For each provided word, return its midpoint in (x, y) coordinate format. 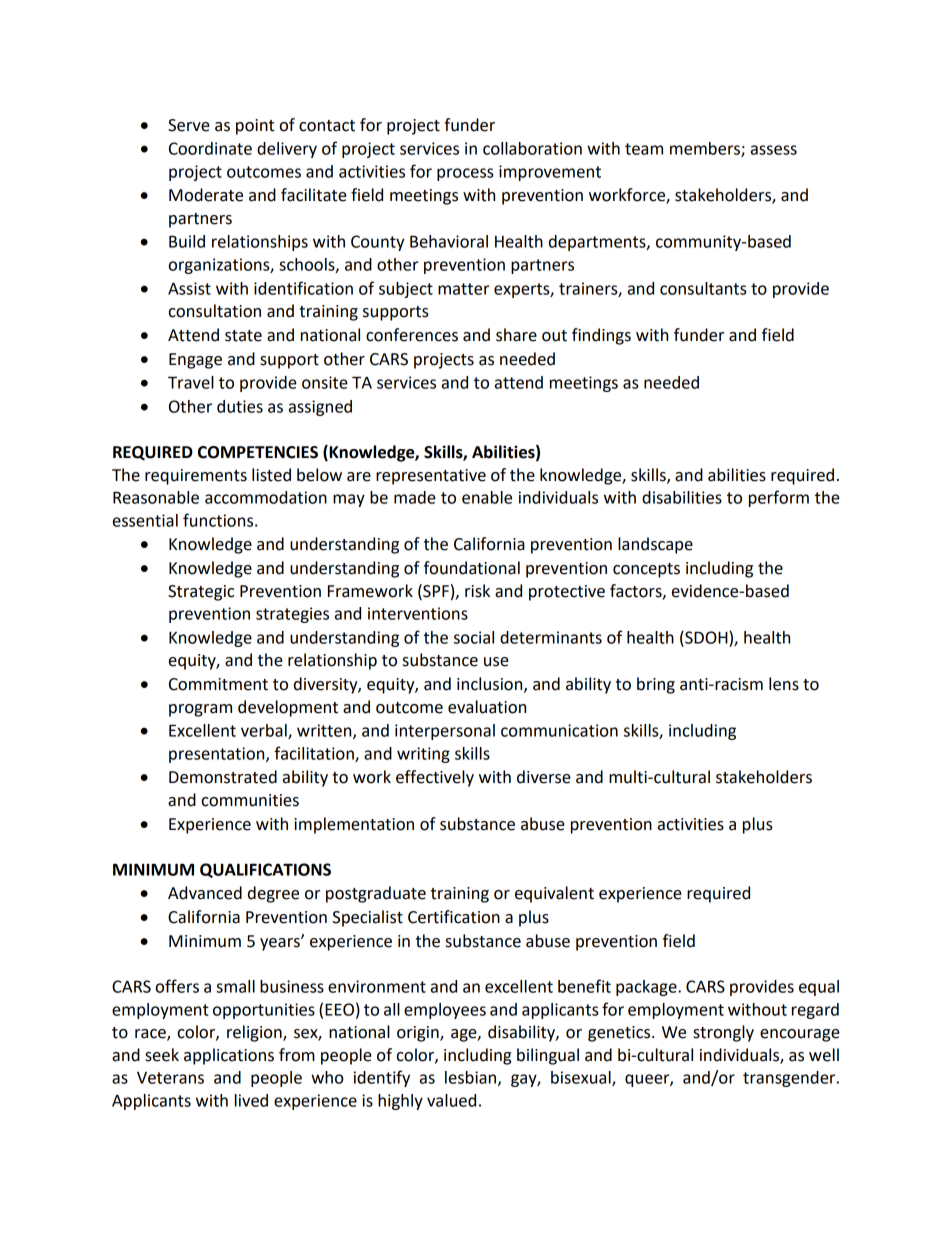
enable (487, 497)
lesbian (470, 1077)
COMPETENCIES (258, 452)
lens (784, 684)
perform (779, 498)
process (465, 174)
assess (774, 150)
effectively (435, 778)
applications (229, 1056)
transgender (790, 1079)
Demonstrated (223, 777)
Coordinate (210, 148)
